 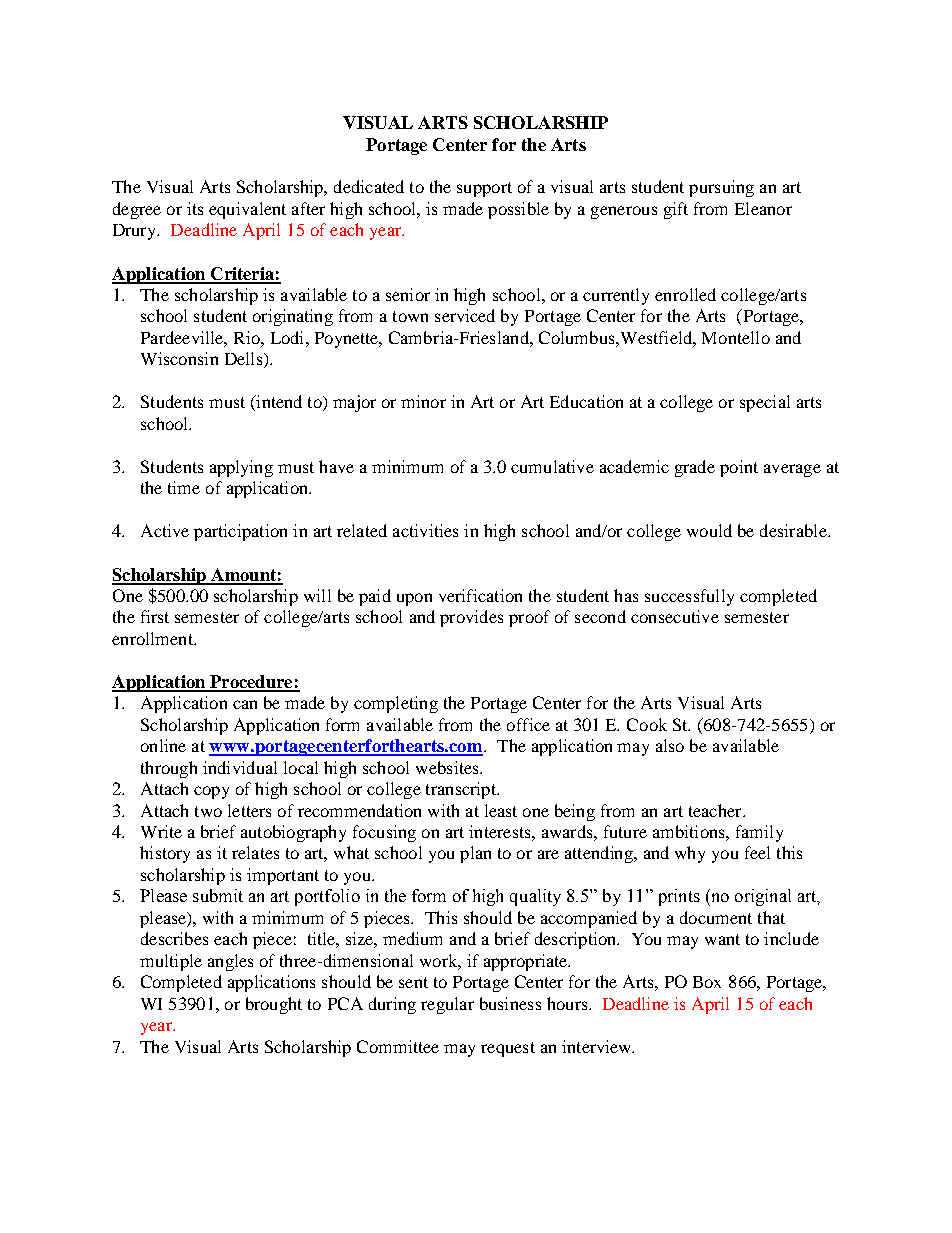 What do you see at coordinates (240, 767) in the screenshot?
I see `individual` at bounding box center [240, 767].
